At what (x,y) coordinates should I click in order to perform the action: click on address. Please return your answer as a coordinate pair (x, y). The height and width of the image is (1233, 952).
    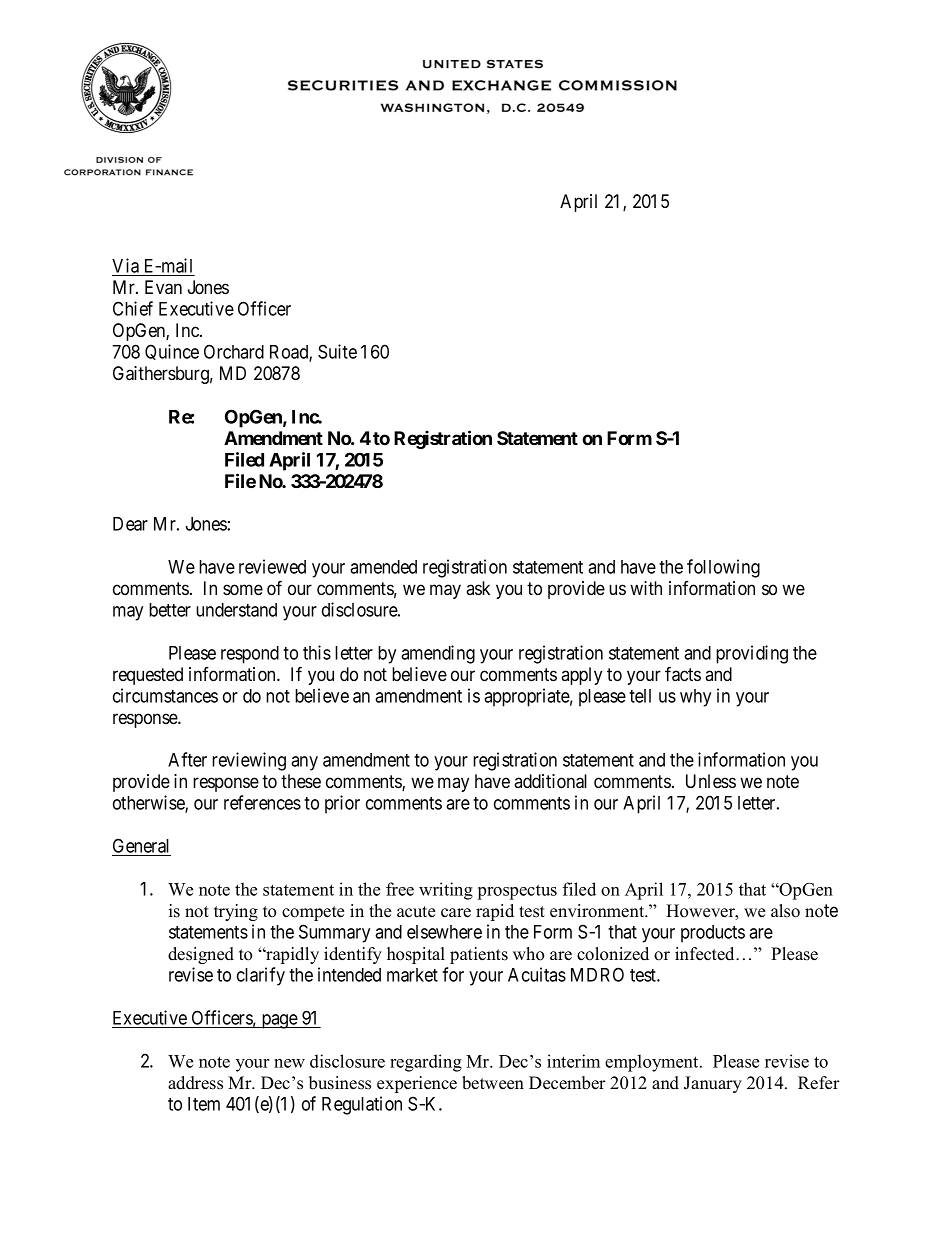
    Looking at the image, I should click on (195, 1083).
